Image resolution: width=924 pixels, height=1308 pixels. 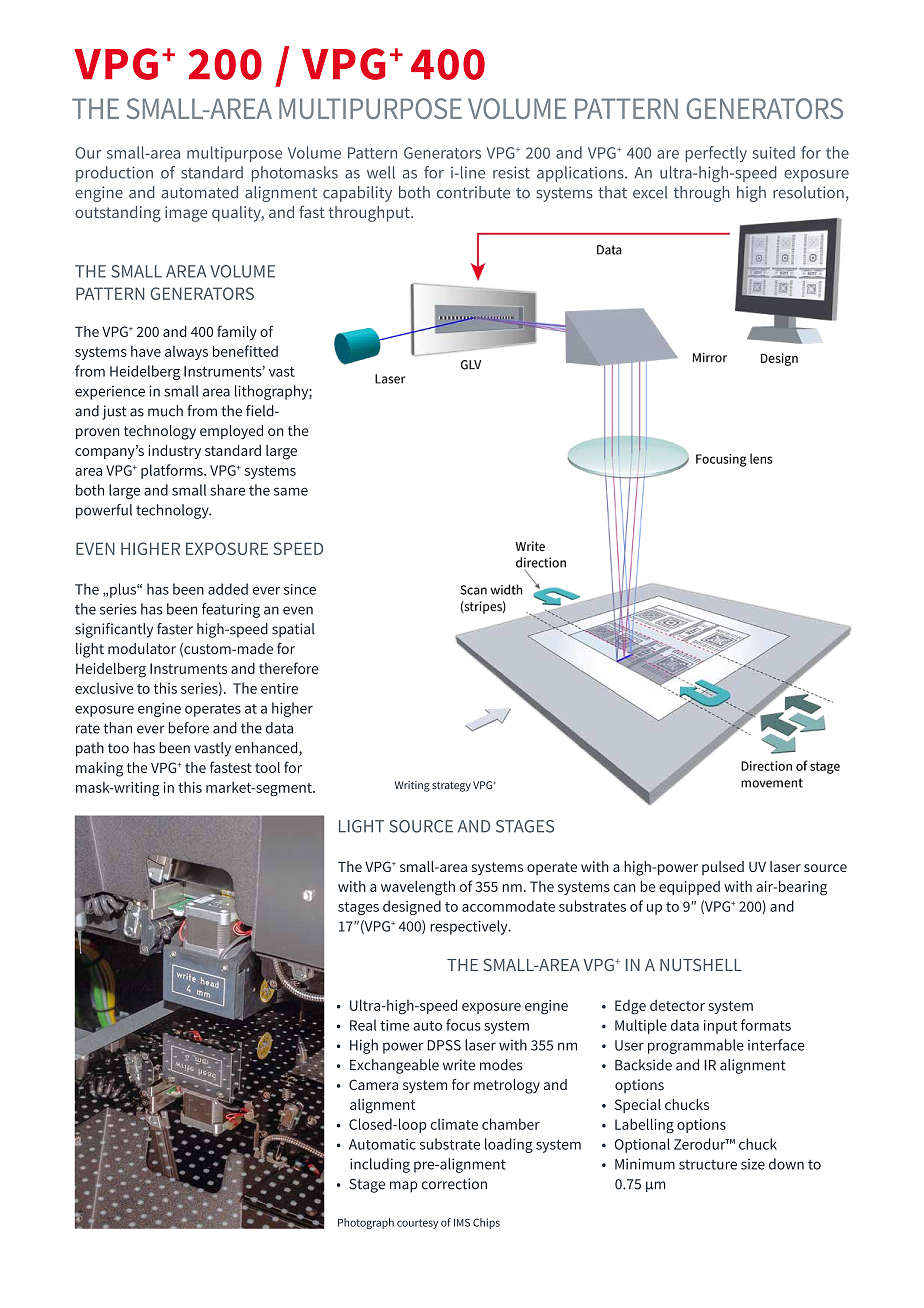 What do you see at coordinates (300, 589) in the document?
I see `since` at bounding box center [300, 589].
